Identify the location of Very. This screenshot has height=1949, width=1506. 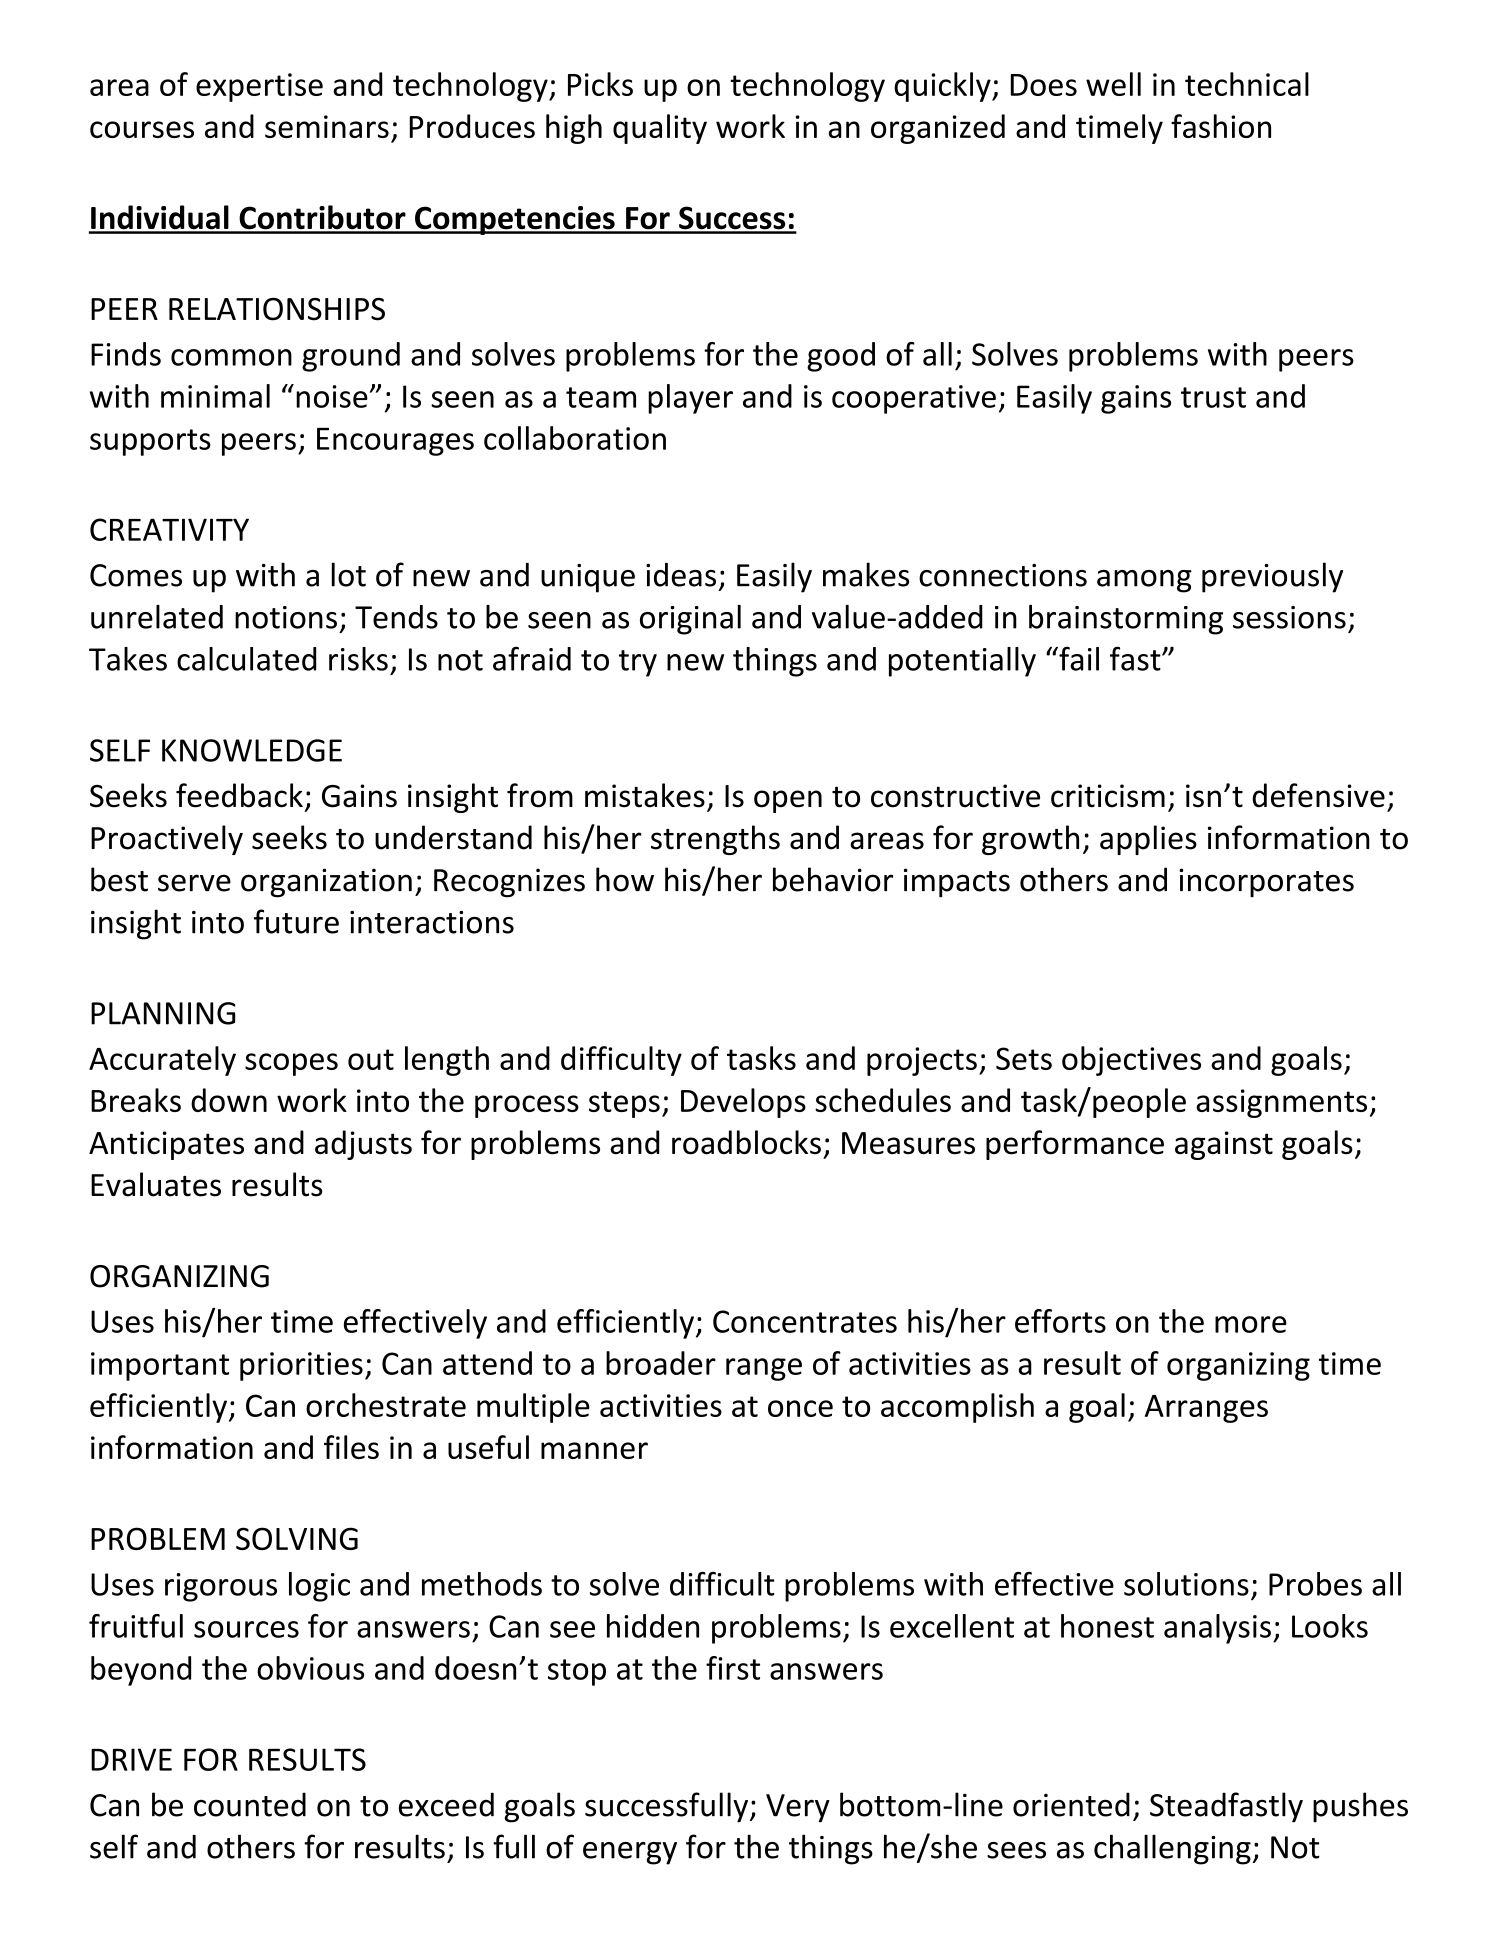
(798, 1808).
